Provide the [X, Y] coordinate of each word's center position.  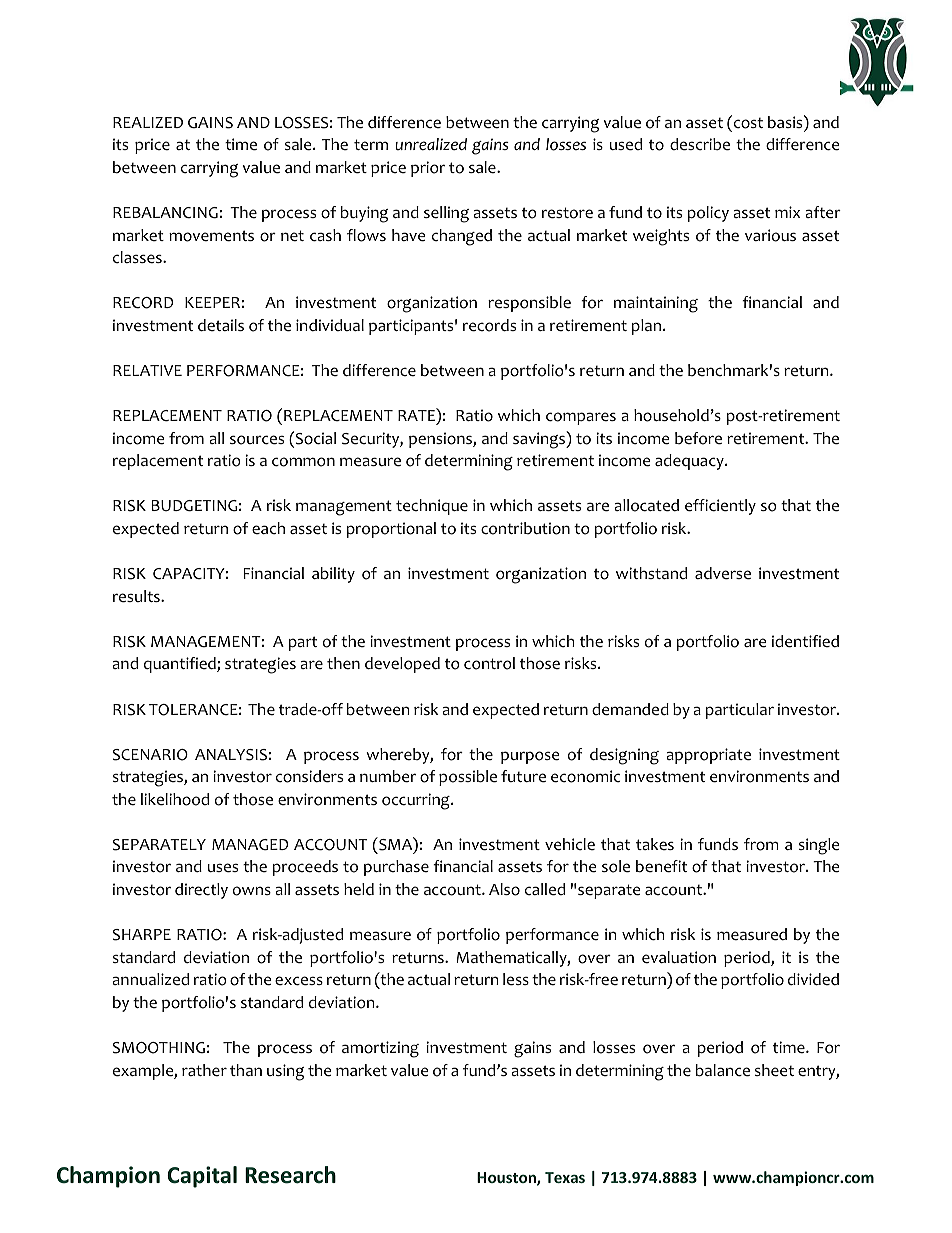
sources [257, 440]
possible [468, 778]
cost [747, 123]
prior [428, 169]
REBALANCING [165, 213]
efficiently [720, 507]
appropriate [709, 756]
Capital [202, 1177]
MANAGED [250, 845]
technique [432, 507]
